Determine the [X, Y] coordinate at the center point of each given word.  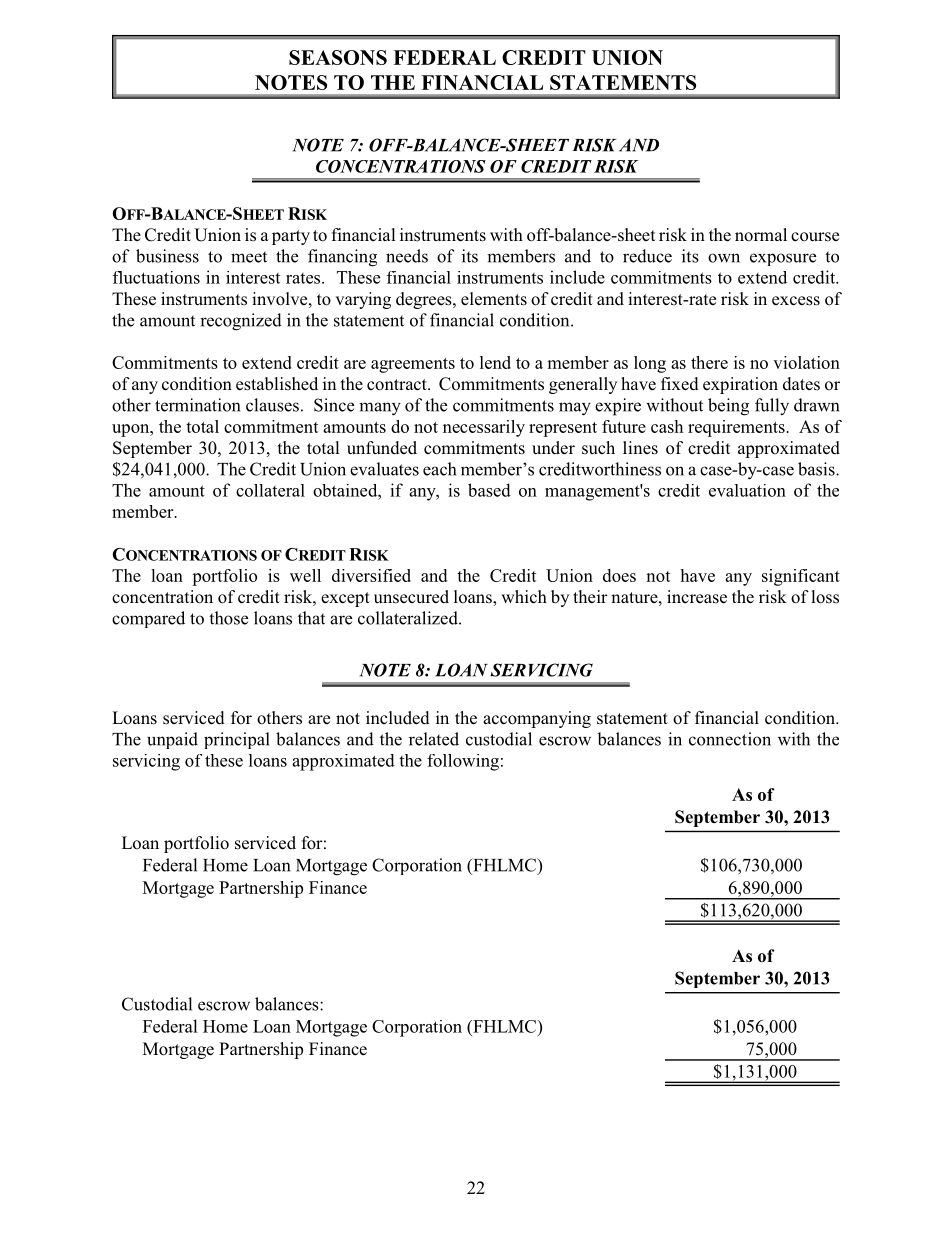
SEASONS [338, 57]
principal [237, 740]
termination [198, 405]
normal [761, 235]
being [728, 407]
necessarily [484, 428]
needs [407, 256]
